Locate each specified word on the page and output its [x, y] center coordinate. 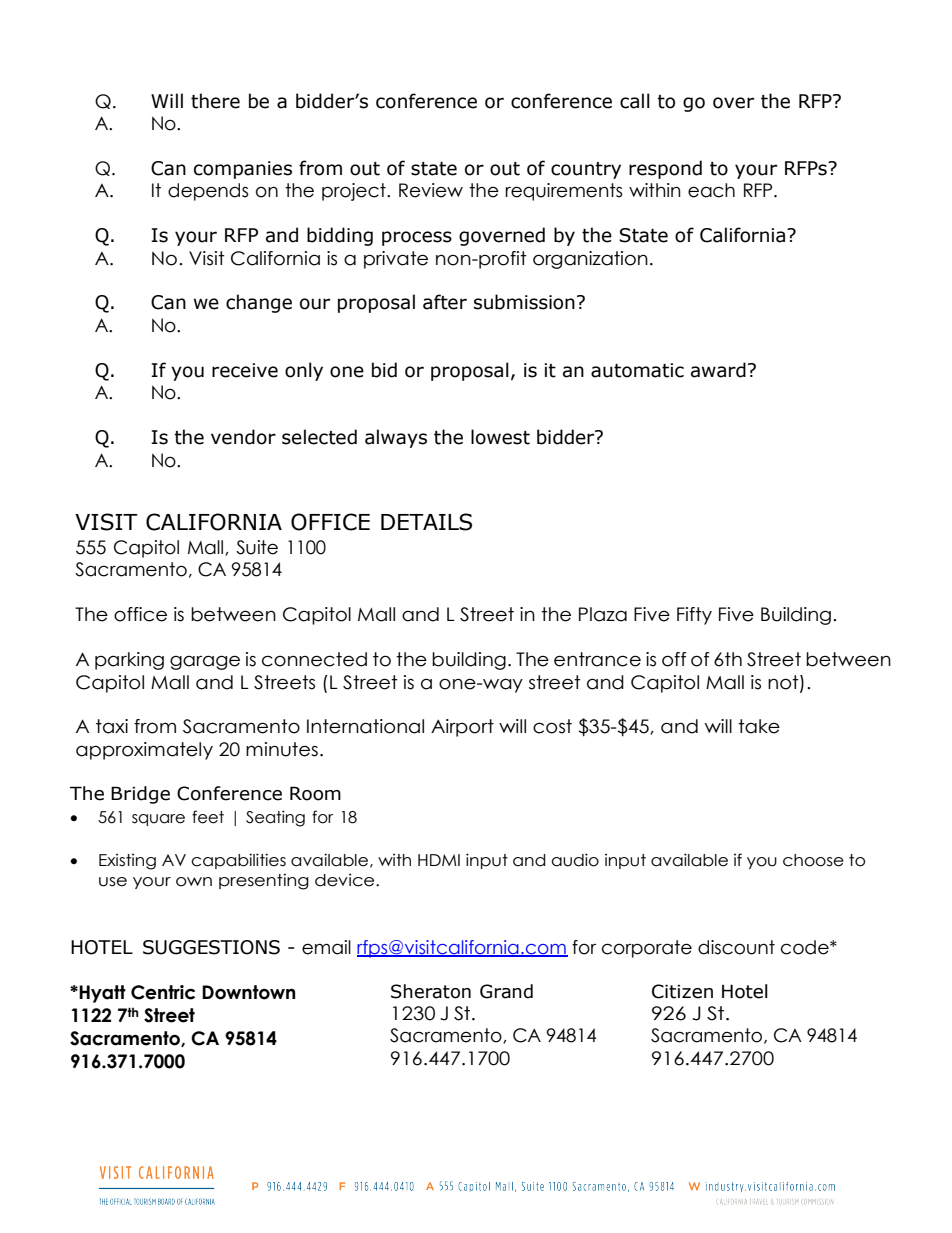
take [759, 726]
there [215, 101]
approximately [144, 751]
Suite [257, 547]
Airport [462, 728]
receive [245, 370]
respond [665, 169]
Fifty [694, 616]
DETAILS [426, 522]
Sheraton [431, 991]
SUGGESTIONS [211, 947]
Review [431, 190]
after [445, 302]
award [718, 370]
